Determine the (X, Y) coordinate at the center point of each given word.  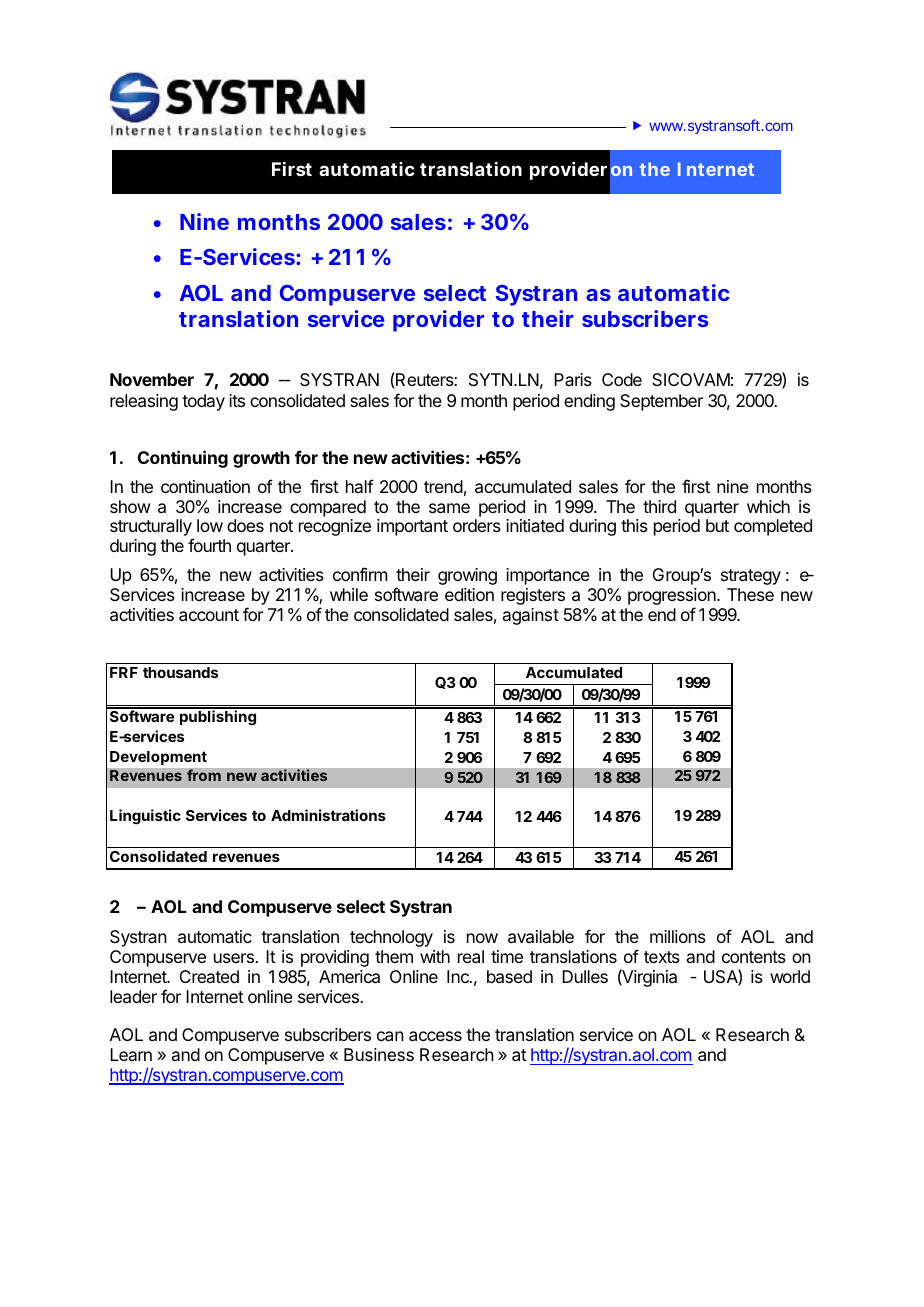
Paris (573, 379)
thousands (180, 672)
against (531, 616)
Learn (131, 1054)
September (661, 402)
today (203, 402)
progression (673, 598)
